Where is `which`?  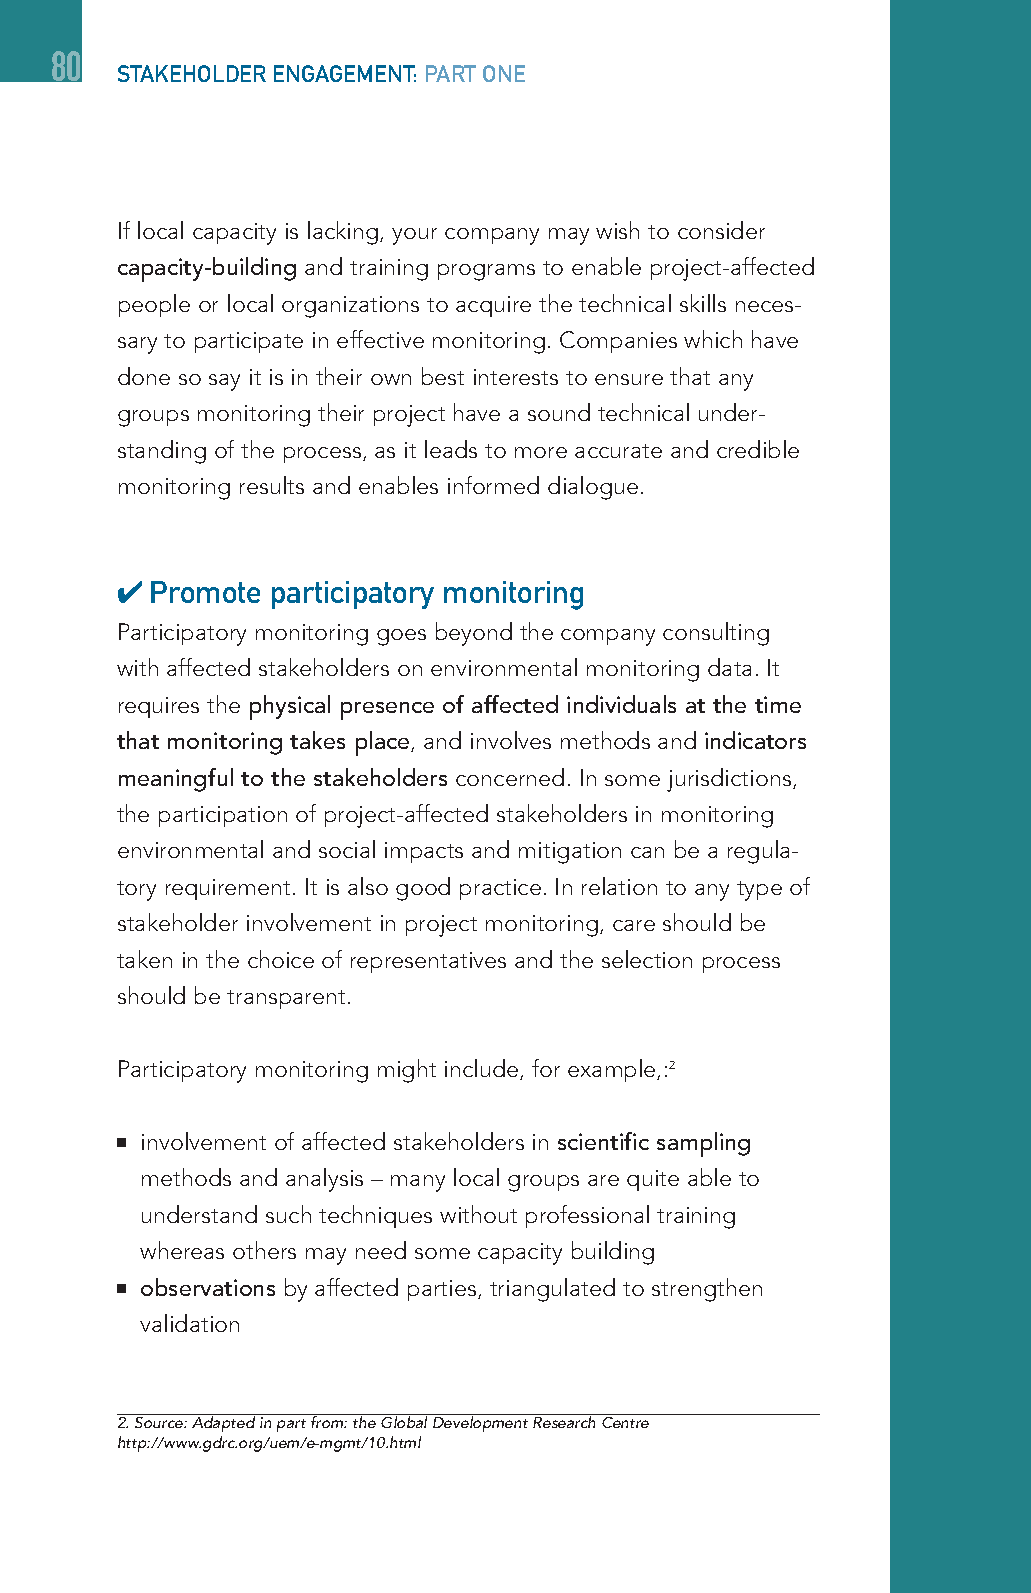
which is located at coordinates (713, 339).
